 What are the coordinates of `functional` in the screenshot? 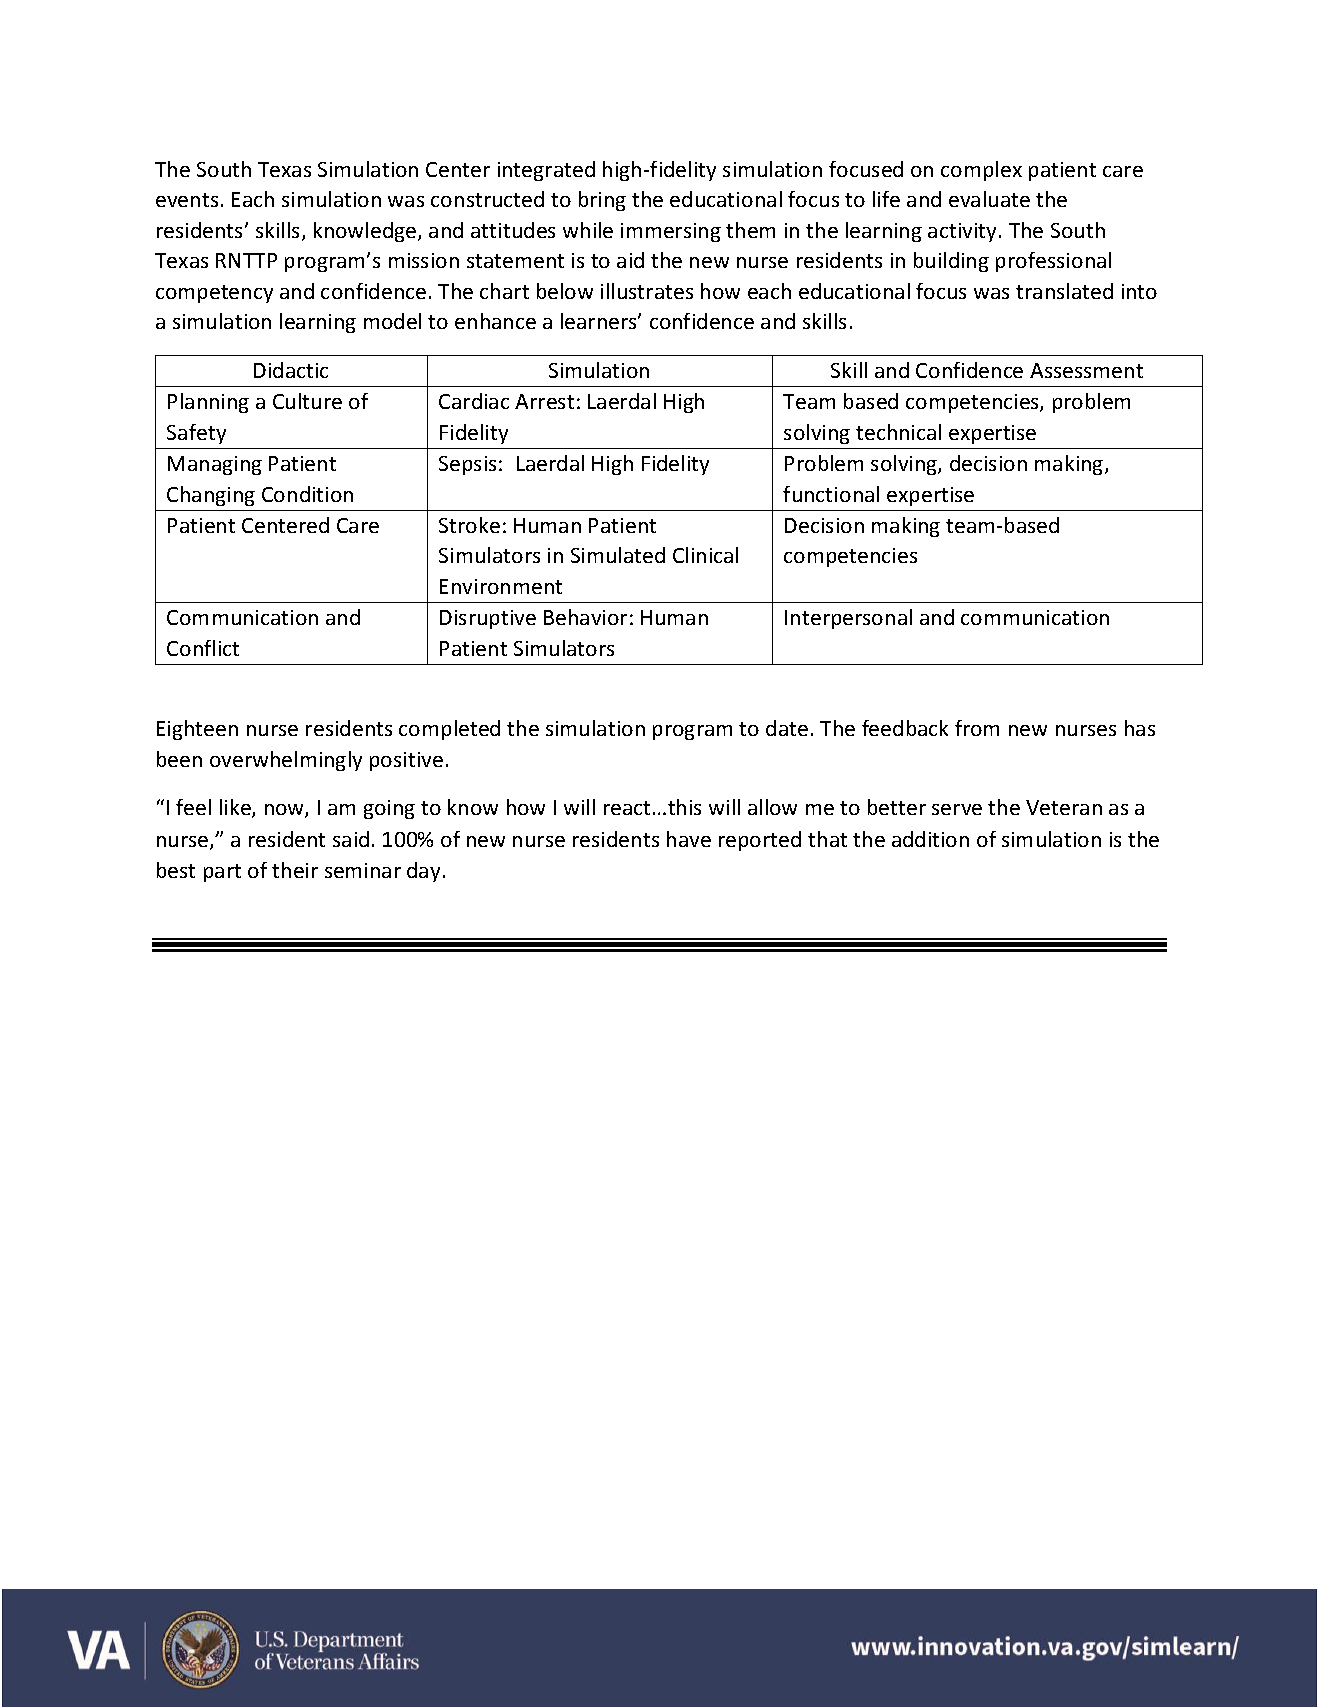 It's located at (831, 494).
